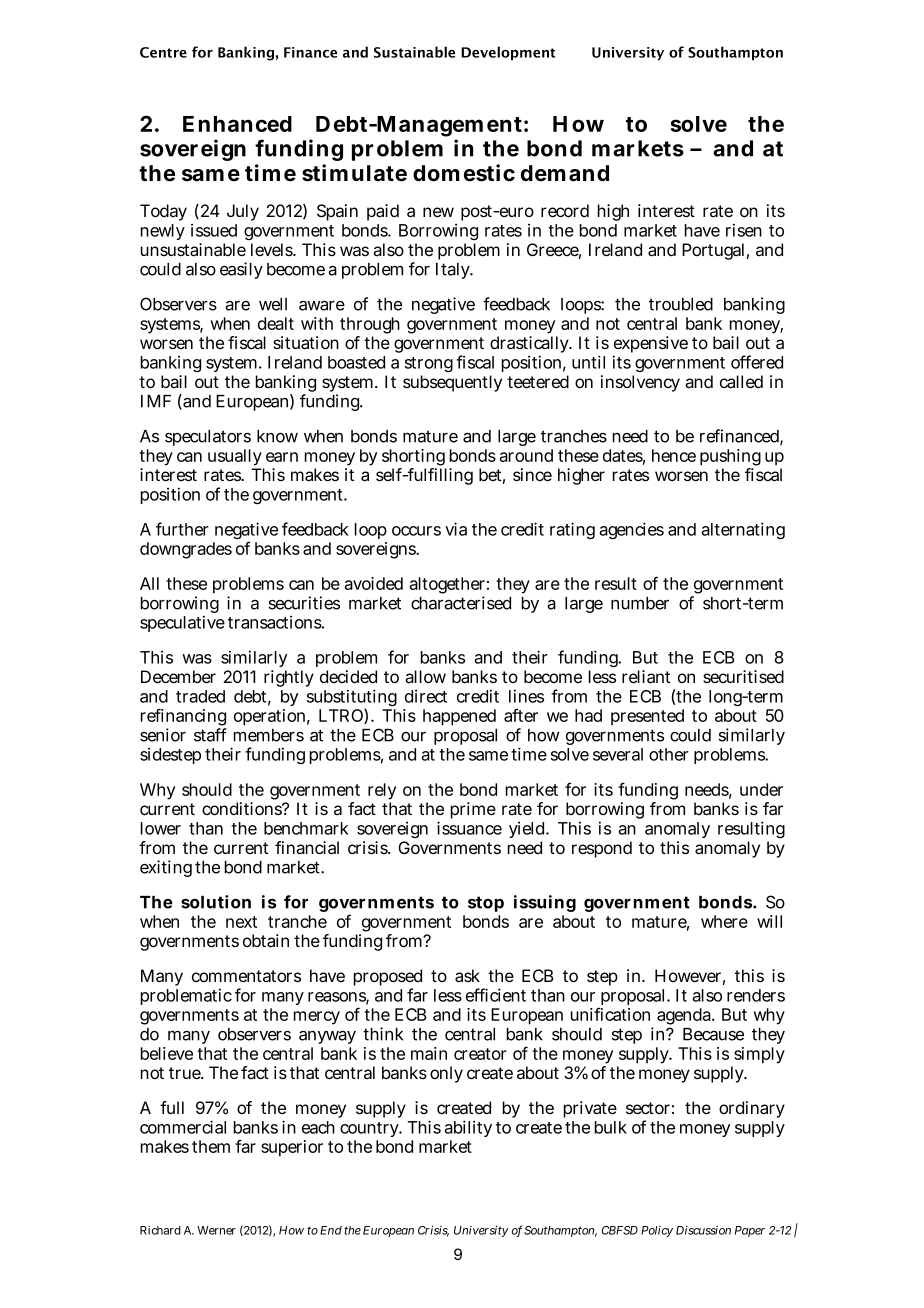 This screenshot has height=1308, width=924. What do you see at coordinates (468, 1128) in the screenshot?
I see `ability` at bounding box center [468, 1128].
